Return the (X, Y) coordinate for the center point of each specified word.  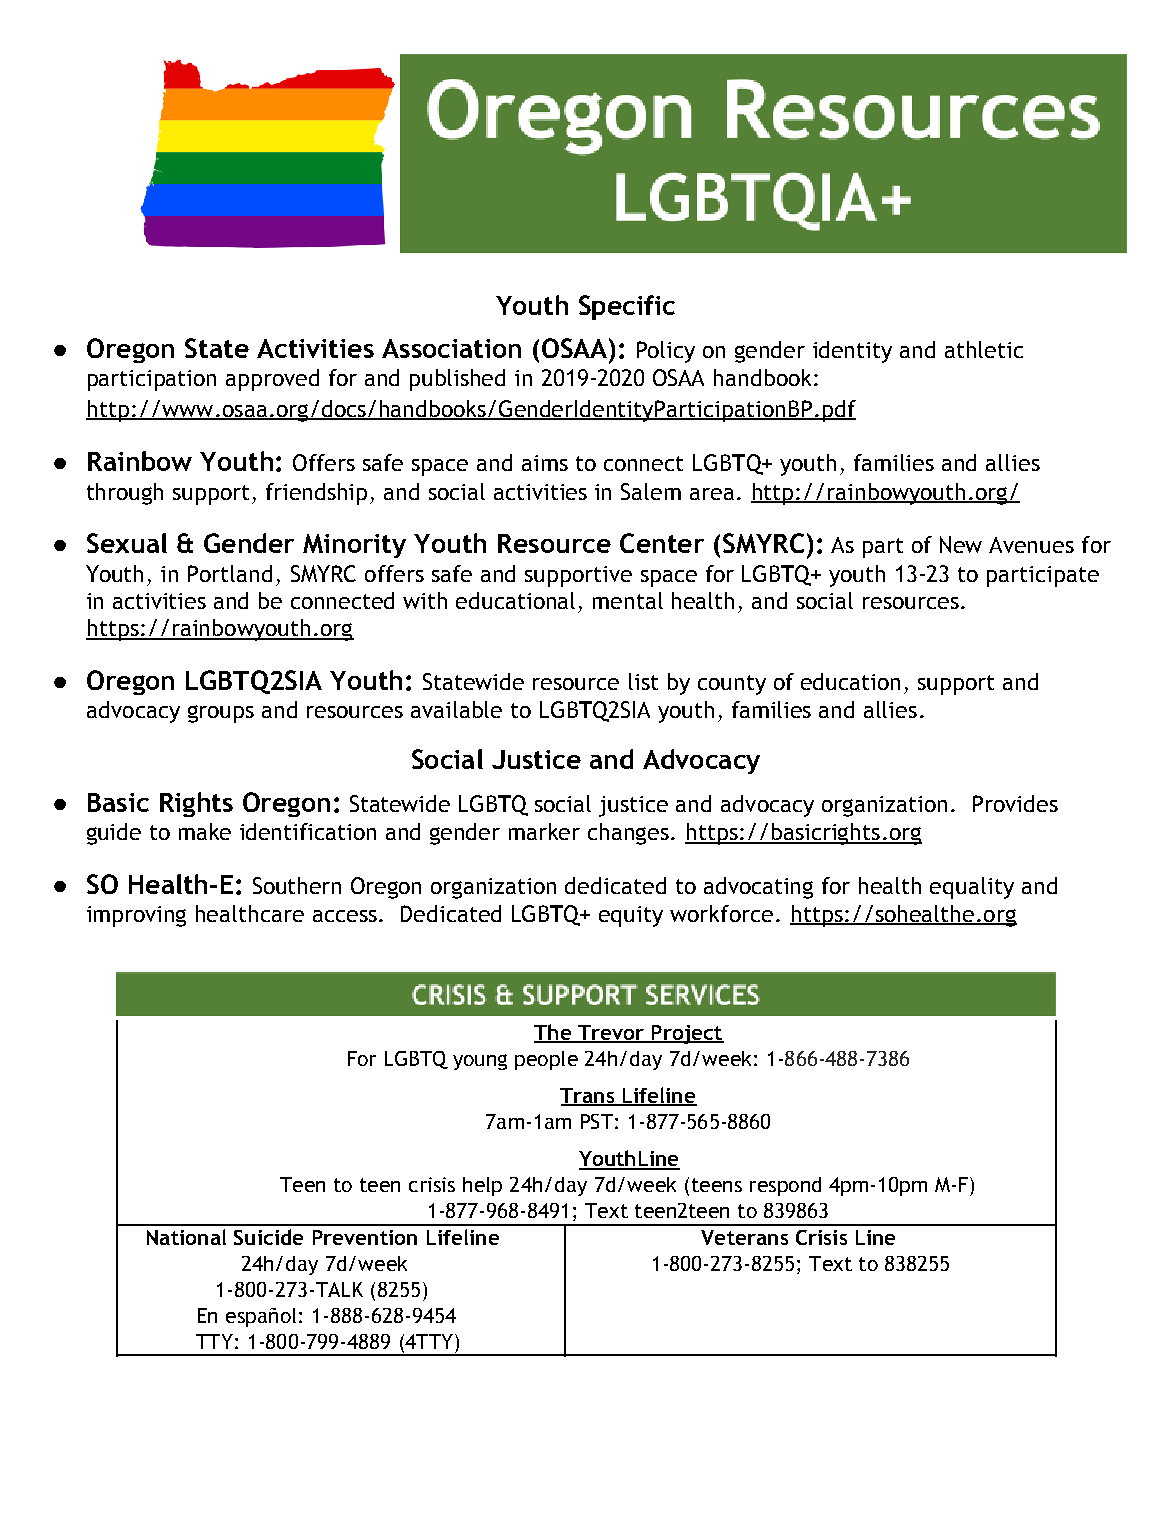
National (186, 1237)
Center (662, 543)
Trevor (611, 1034)
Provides (1015, 803)
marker (544, 831)
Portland (230, 573)
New (961, 544)
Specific (627, 307)
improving (136, 916)
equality (972, 888)
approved (272, 380)
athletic (984, 349)
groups (221, 714)
